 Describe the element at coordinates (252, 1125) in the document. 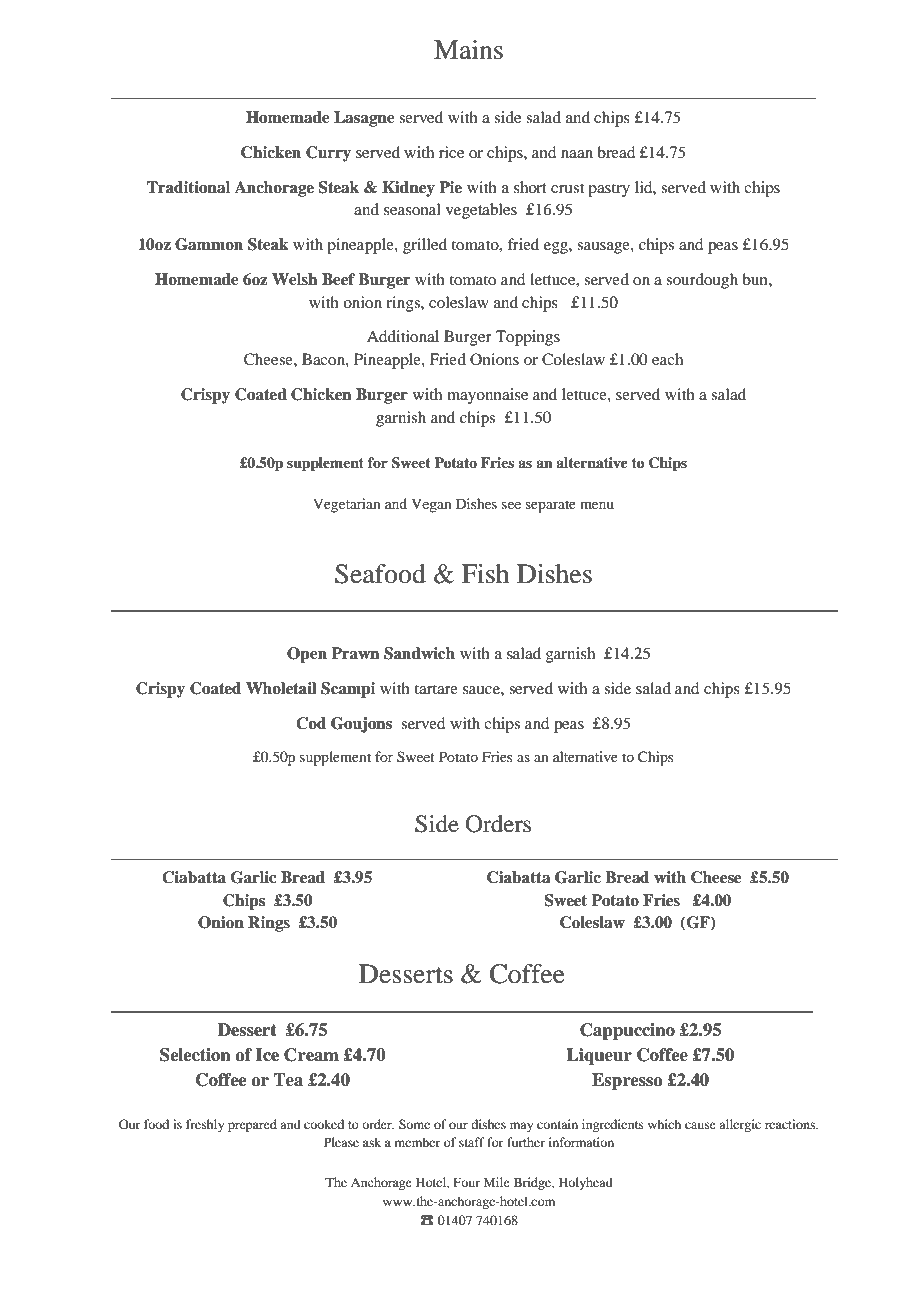

I see `prepared` at that location.
